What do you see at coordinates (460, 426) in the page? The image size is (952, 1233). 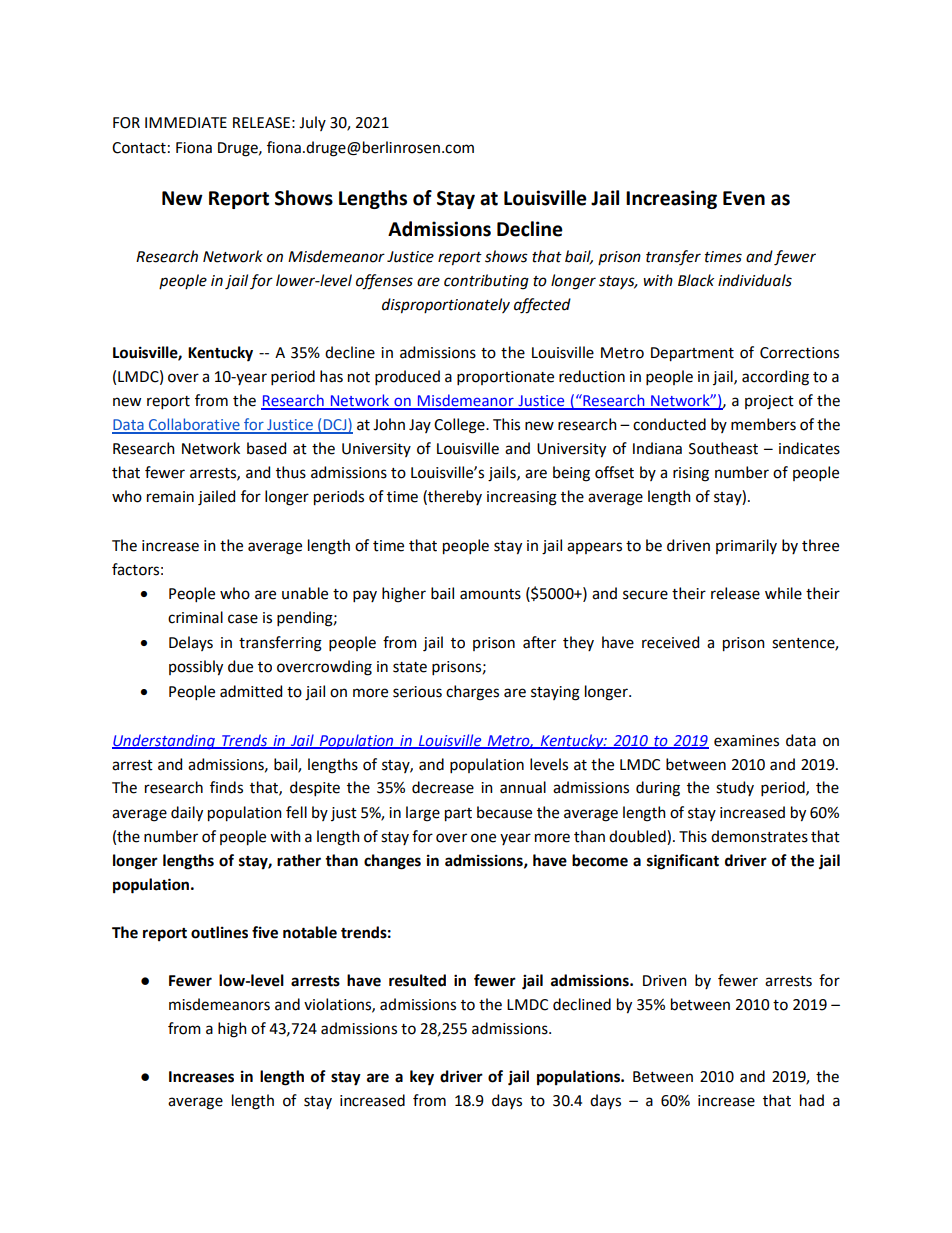 I see `College` at bounding box center [460, 426].
